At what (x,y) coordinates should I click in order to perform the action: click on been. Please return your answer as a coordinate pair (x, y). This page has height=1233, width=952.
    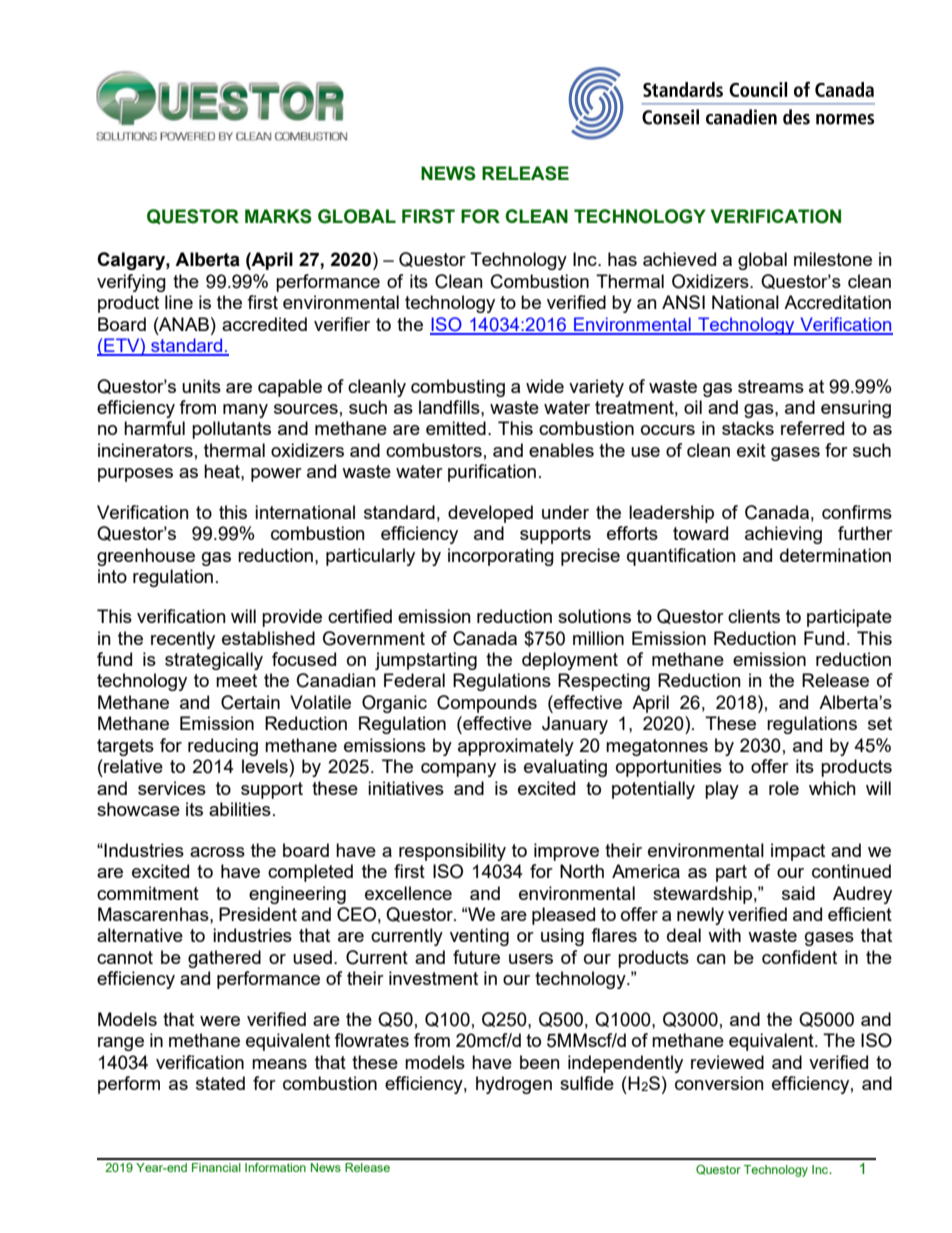
    Looking at the image, I should click on (540, 1062).
